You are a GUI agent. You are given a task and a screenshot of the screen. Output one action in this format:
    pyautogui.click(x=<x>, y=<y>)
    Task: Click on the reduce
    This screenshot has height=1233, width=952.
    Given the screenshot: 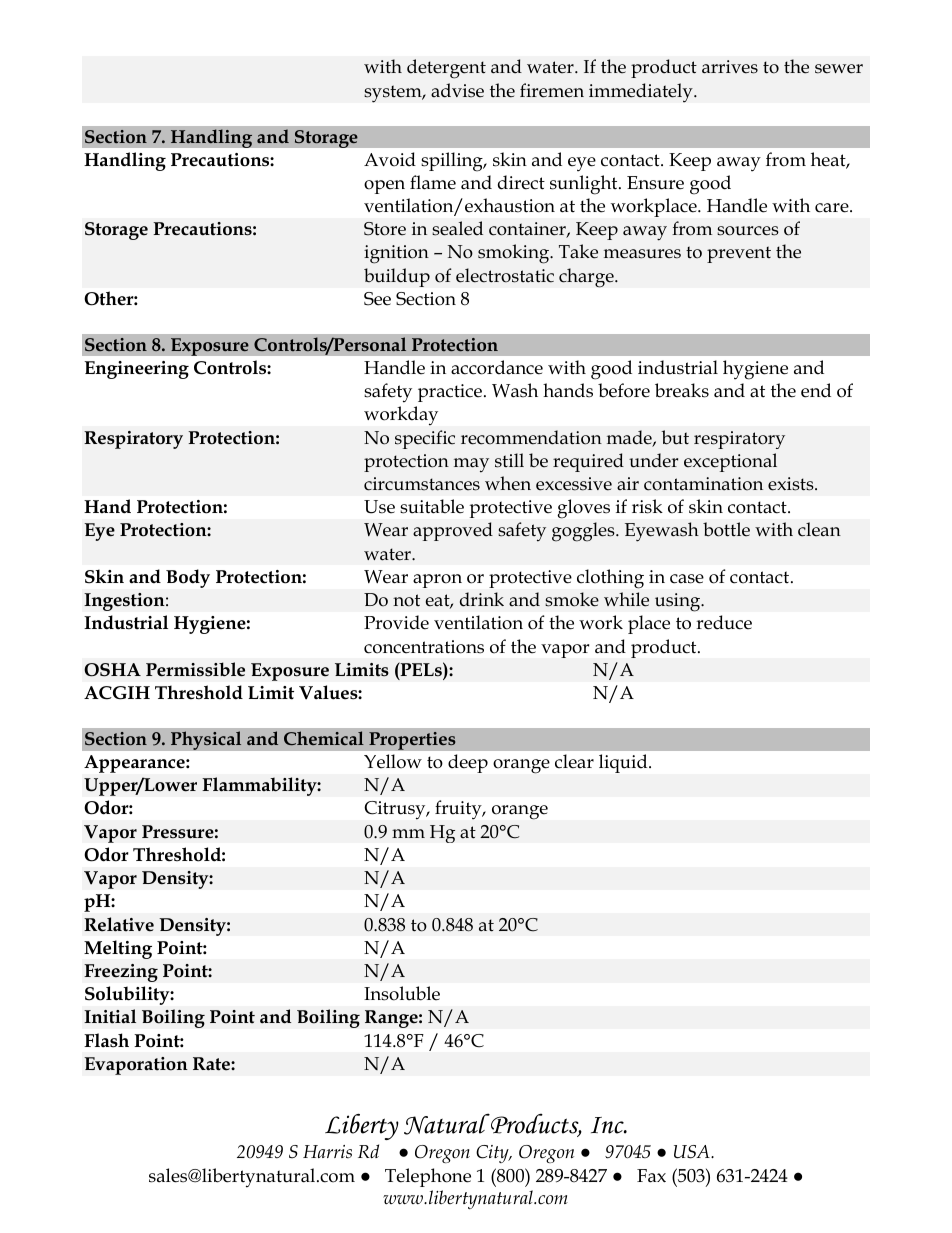 What is the action you would take?
    pyautogui.click(x=724, y=622)
